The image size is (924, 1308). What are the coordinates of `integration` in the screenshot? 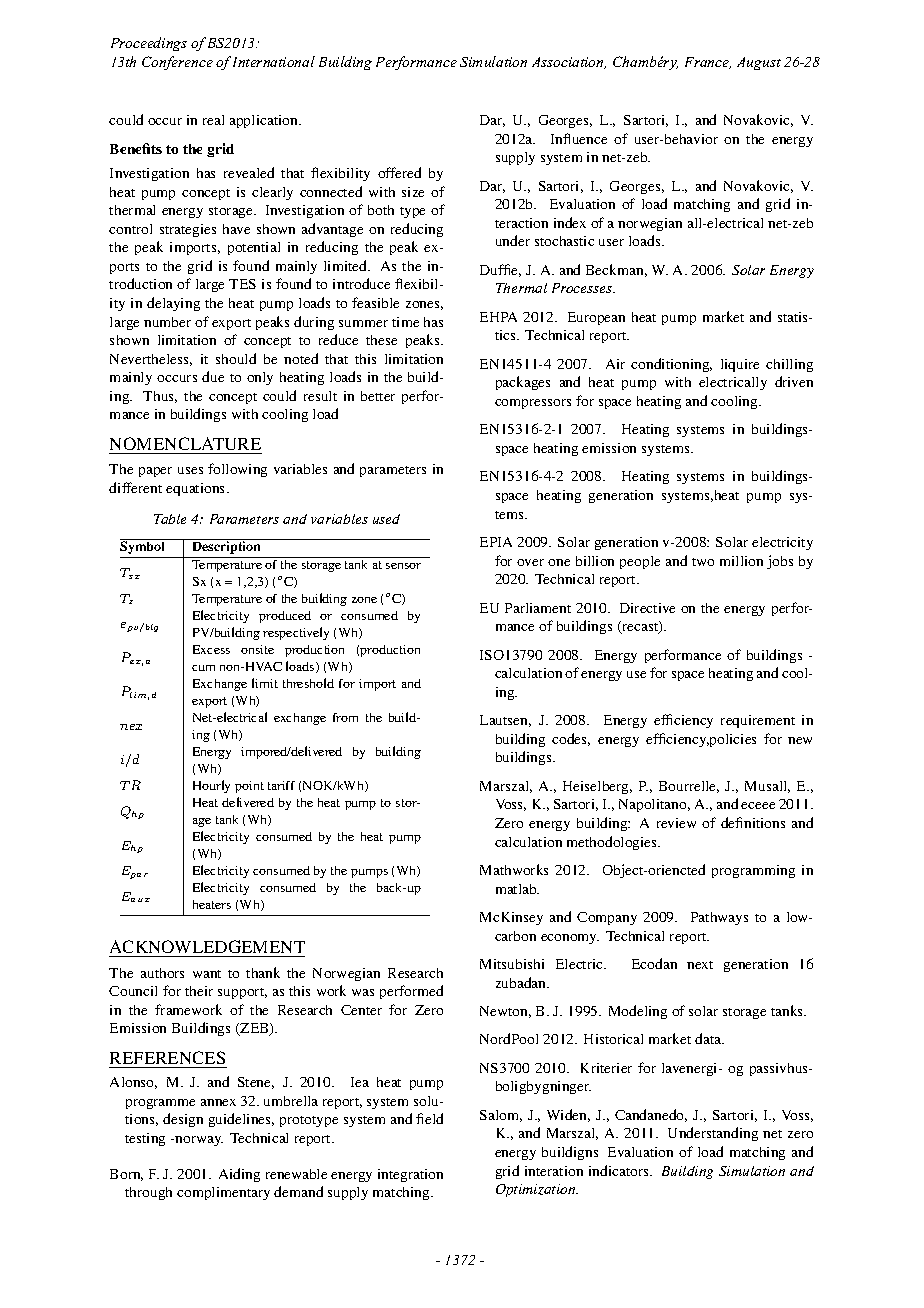 It's located at (410, 1175).
